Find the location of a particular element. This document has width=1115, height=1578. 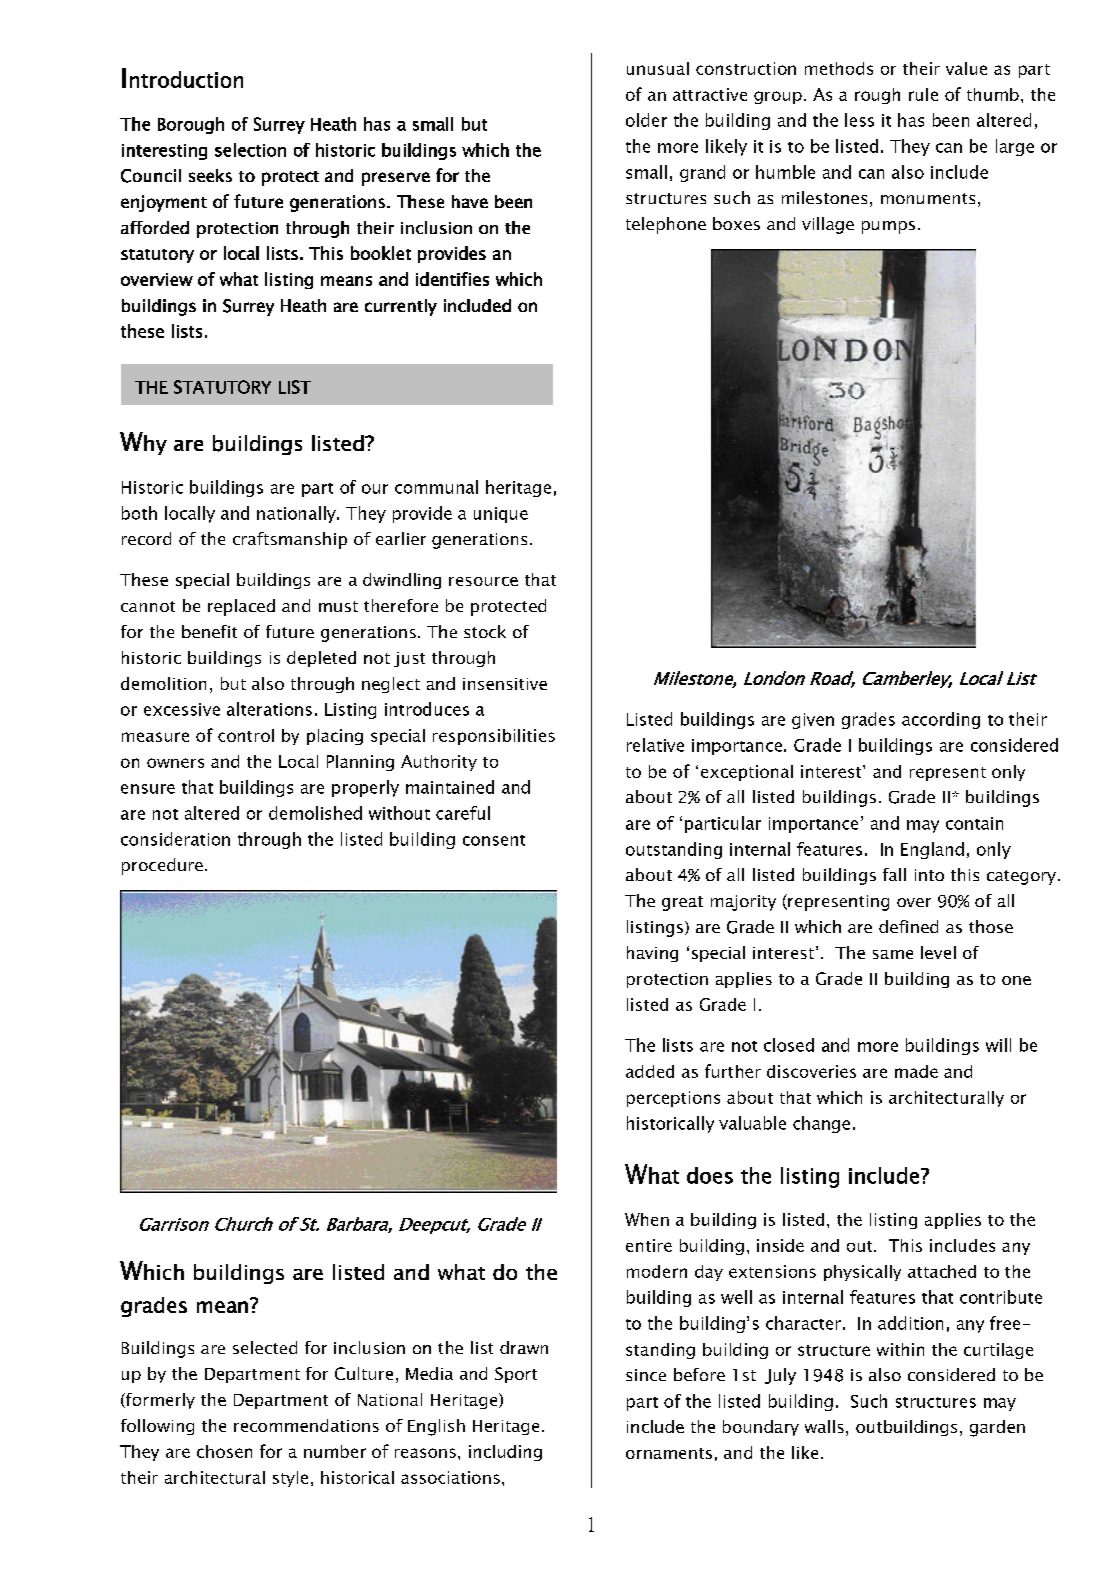

pumps is located at coordinates (888, 227).
